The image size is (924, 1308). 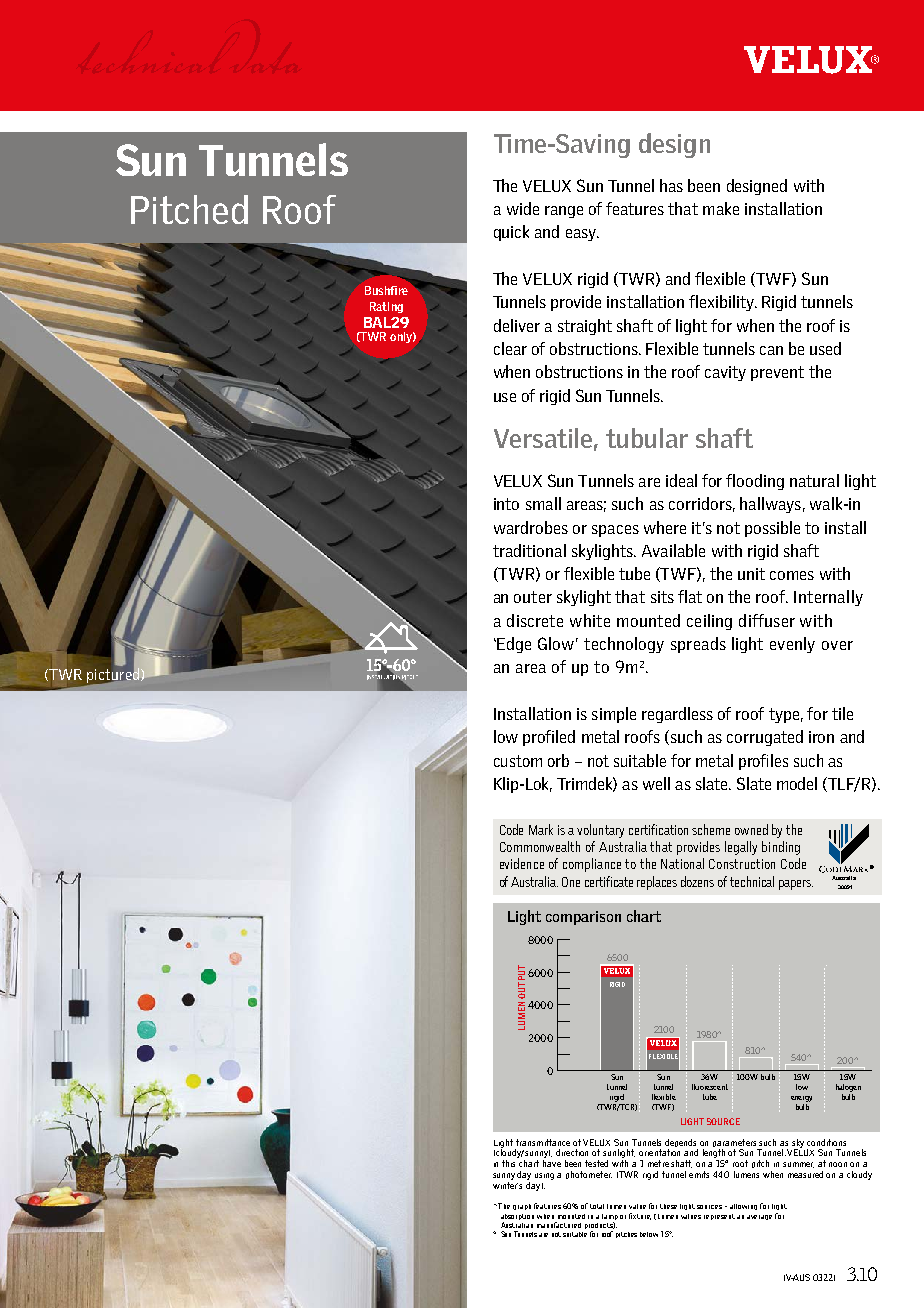 What do you see at coordinates (796, 885) in the document?
I see `papers` at bounding box center [796, 885].
